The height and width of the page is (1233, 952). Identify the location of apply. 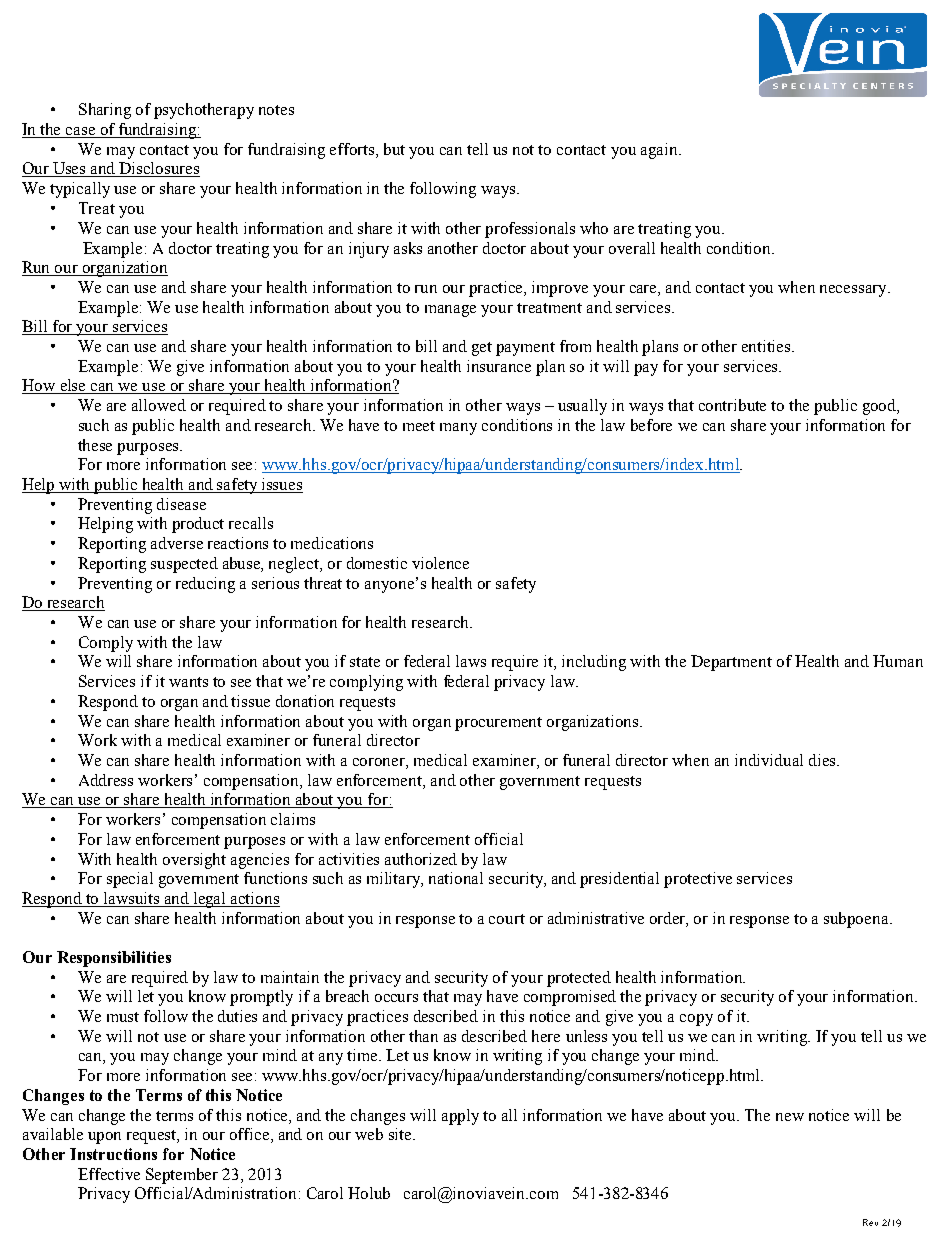
(460, 1117).
